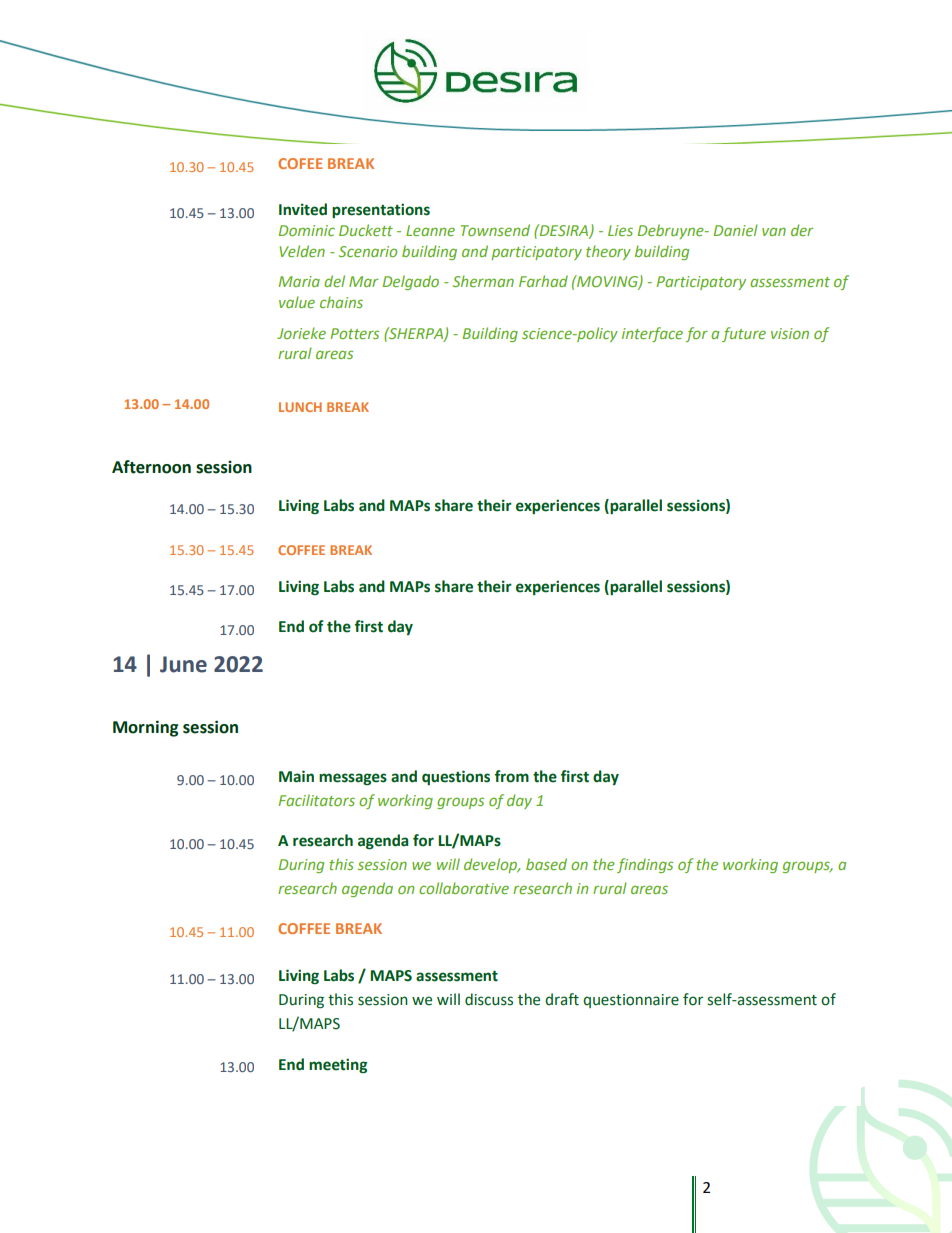 The width and height of the screenshot is (952, 1233). I want to click on meeting, so click(338, 1065).
